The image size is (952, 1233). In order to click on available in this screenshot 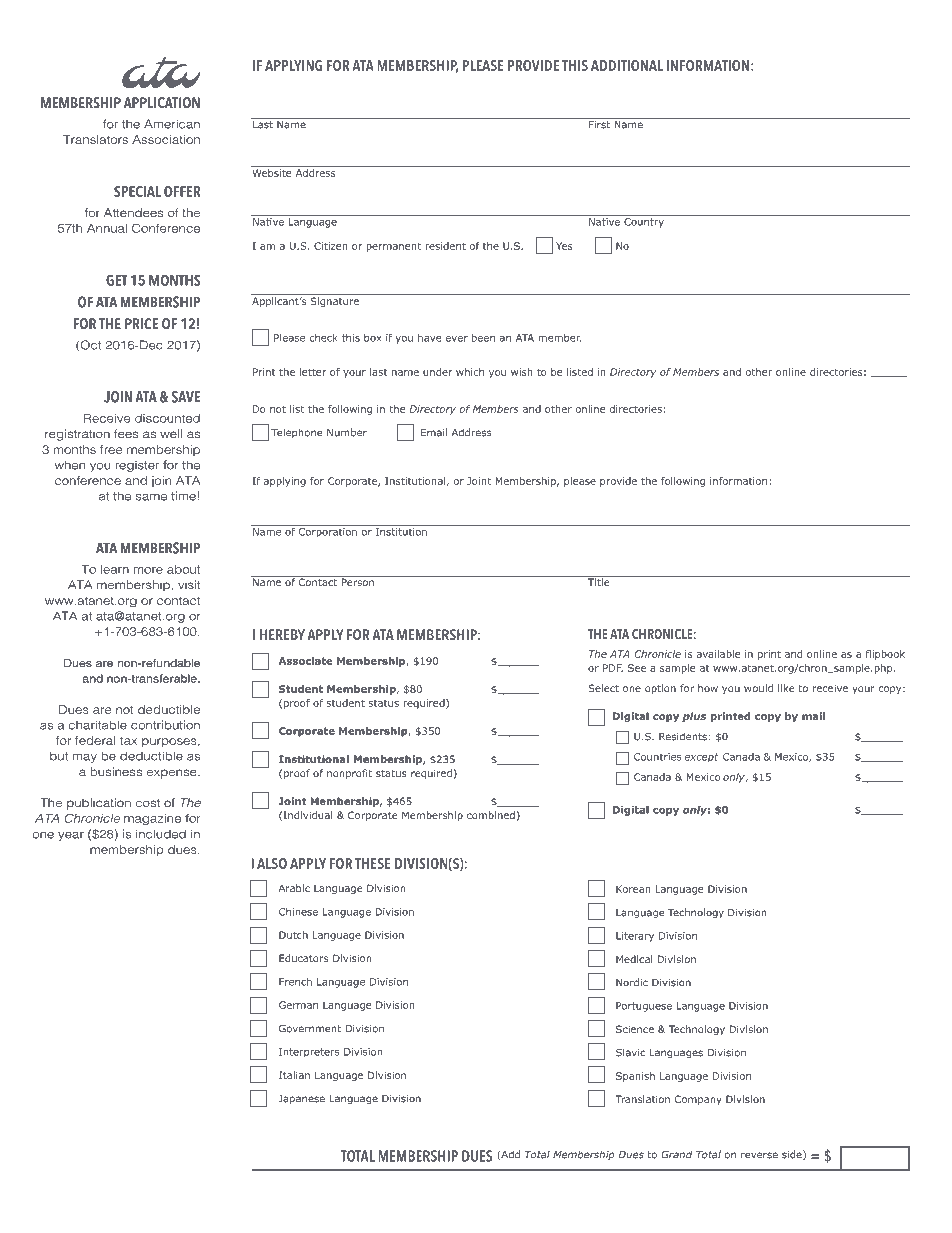, I will do `click(719, 654)`.
